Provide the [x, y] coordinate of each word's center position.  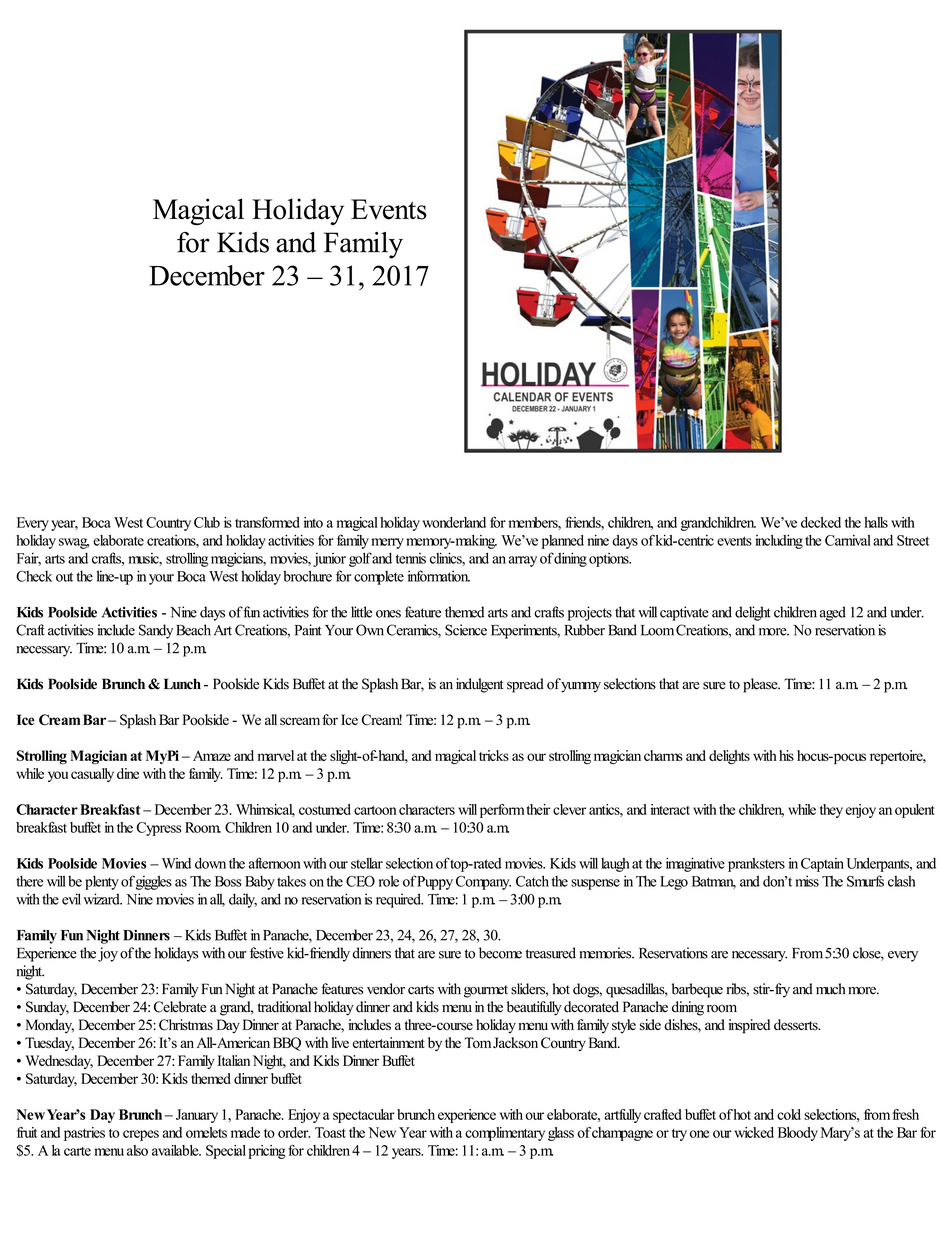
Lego [674, 883]
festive [267, 953]
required [399, 900]
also [137, 1150]
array [523, 561]
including [779, 542]
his [786, 755]
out [64, 577]
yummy [580, 686]
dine [128, 773]
